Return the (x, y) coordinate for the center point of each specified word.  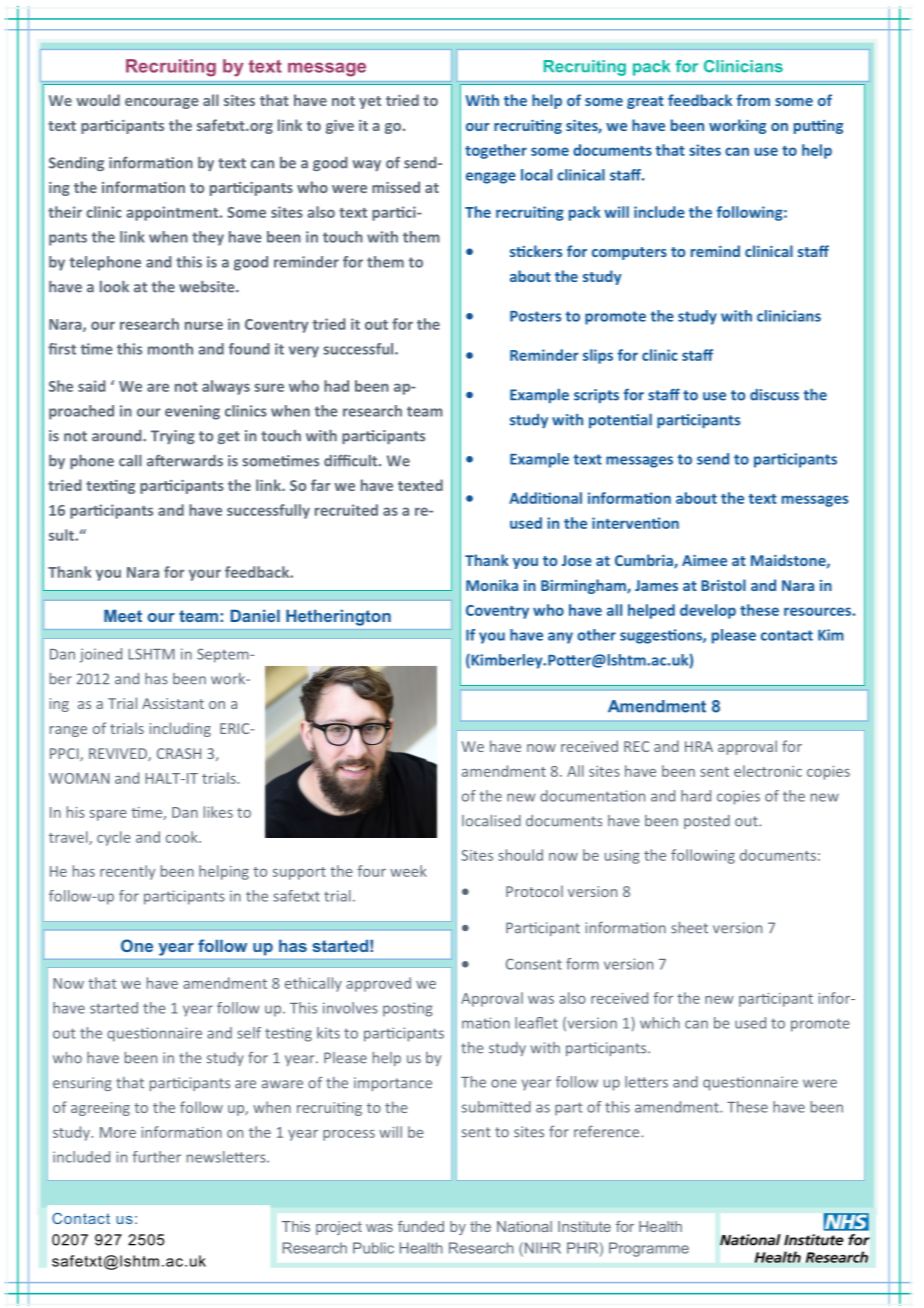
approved (378, 984)
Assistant (173, 703)
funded (421, 1226)
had (336, 386)
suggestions (662, 636)
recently (127, 872)
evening (192, 412)
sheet (689, 928)
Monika (492, 585)
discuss (774, 395)
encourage (162, 103)
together (496, 151)
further (157, 1157)
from (753, 100)
